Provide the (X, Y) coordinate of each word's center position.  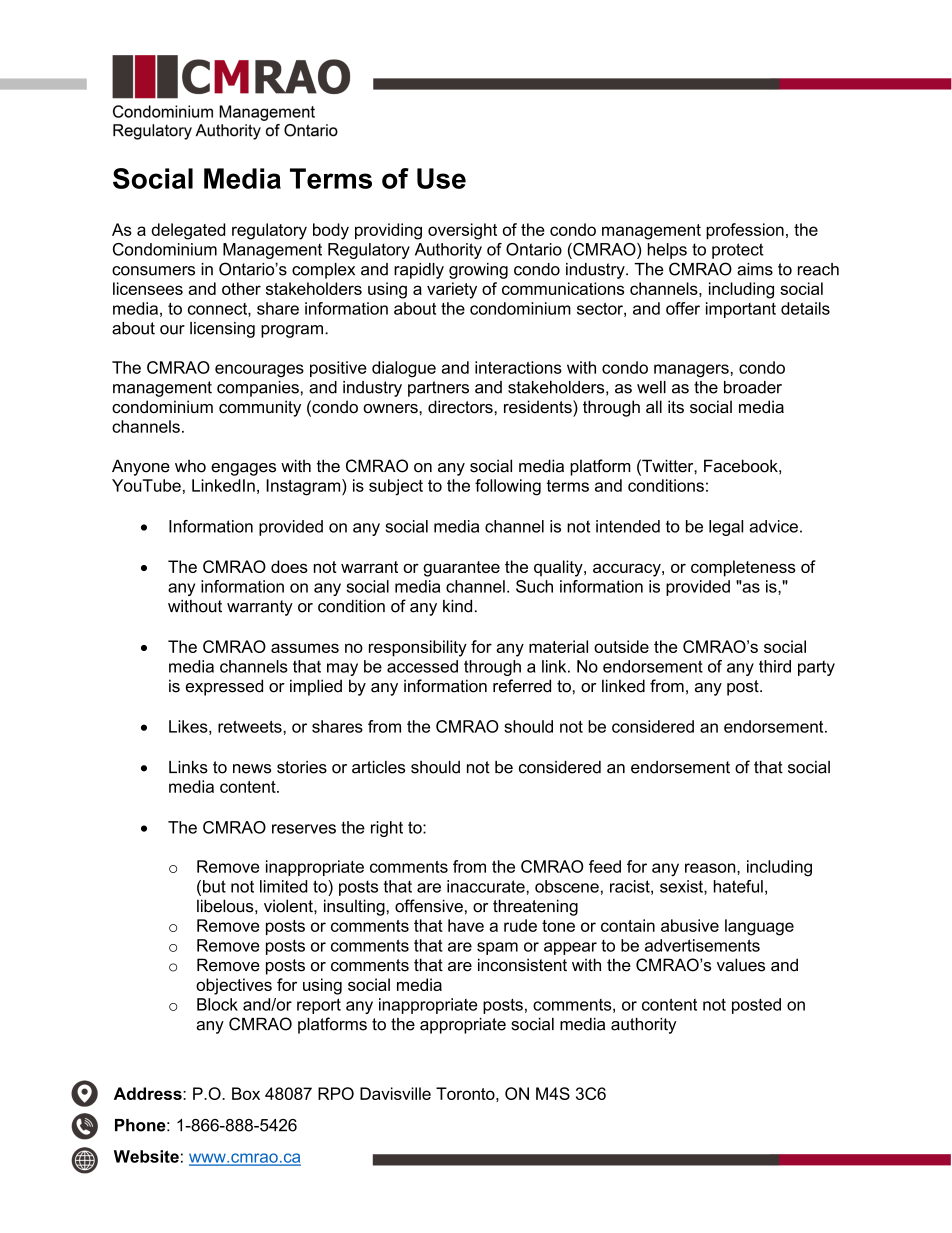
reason (711, 868)
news (252, 769)
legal (726, 528)
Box (246, 1093)
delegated (188, 231)
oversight (462, 231)
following (508, 487)
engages (243, 469)
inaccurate (487, 886)
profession (745, 231)
